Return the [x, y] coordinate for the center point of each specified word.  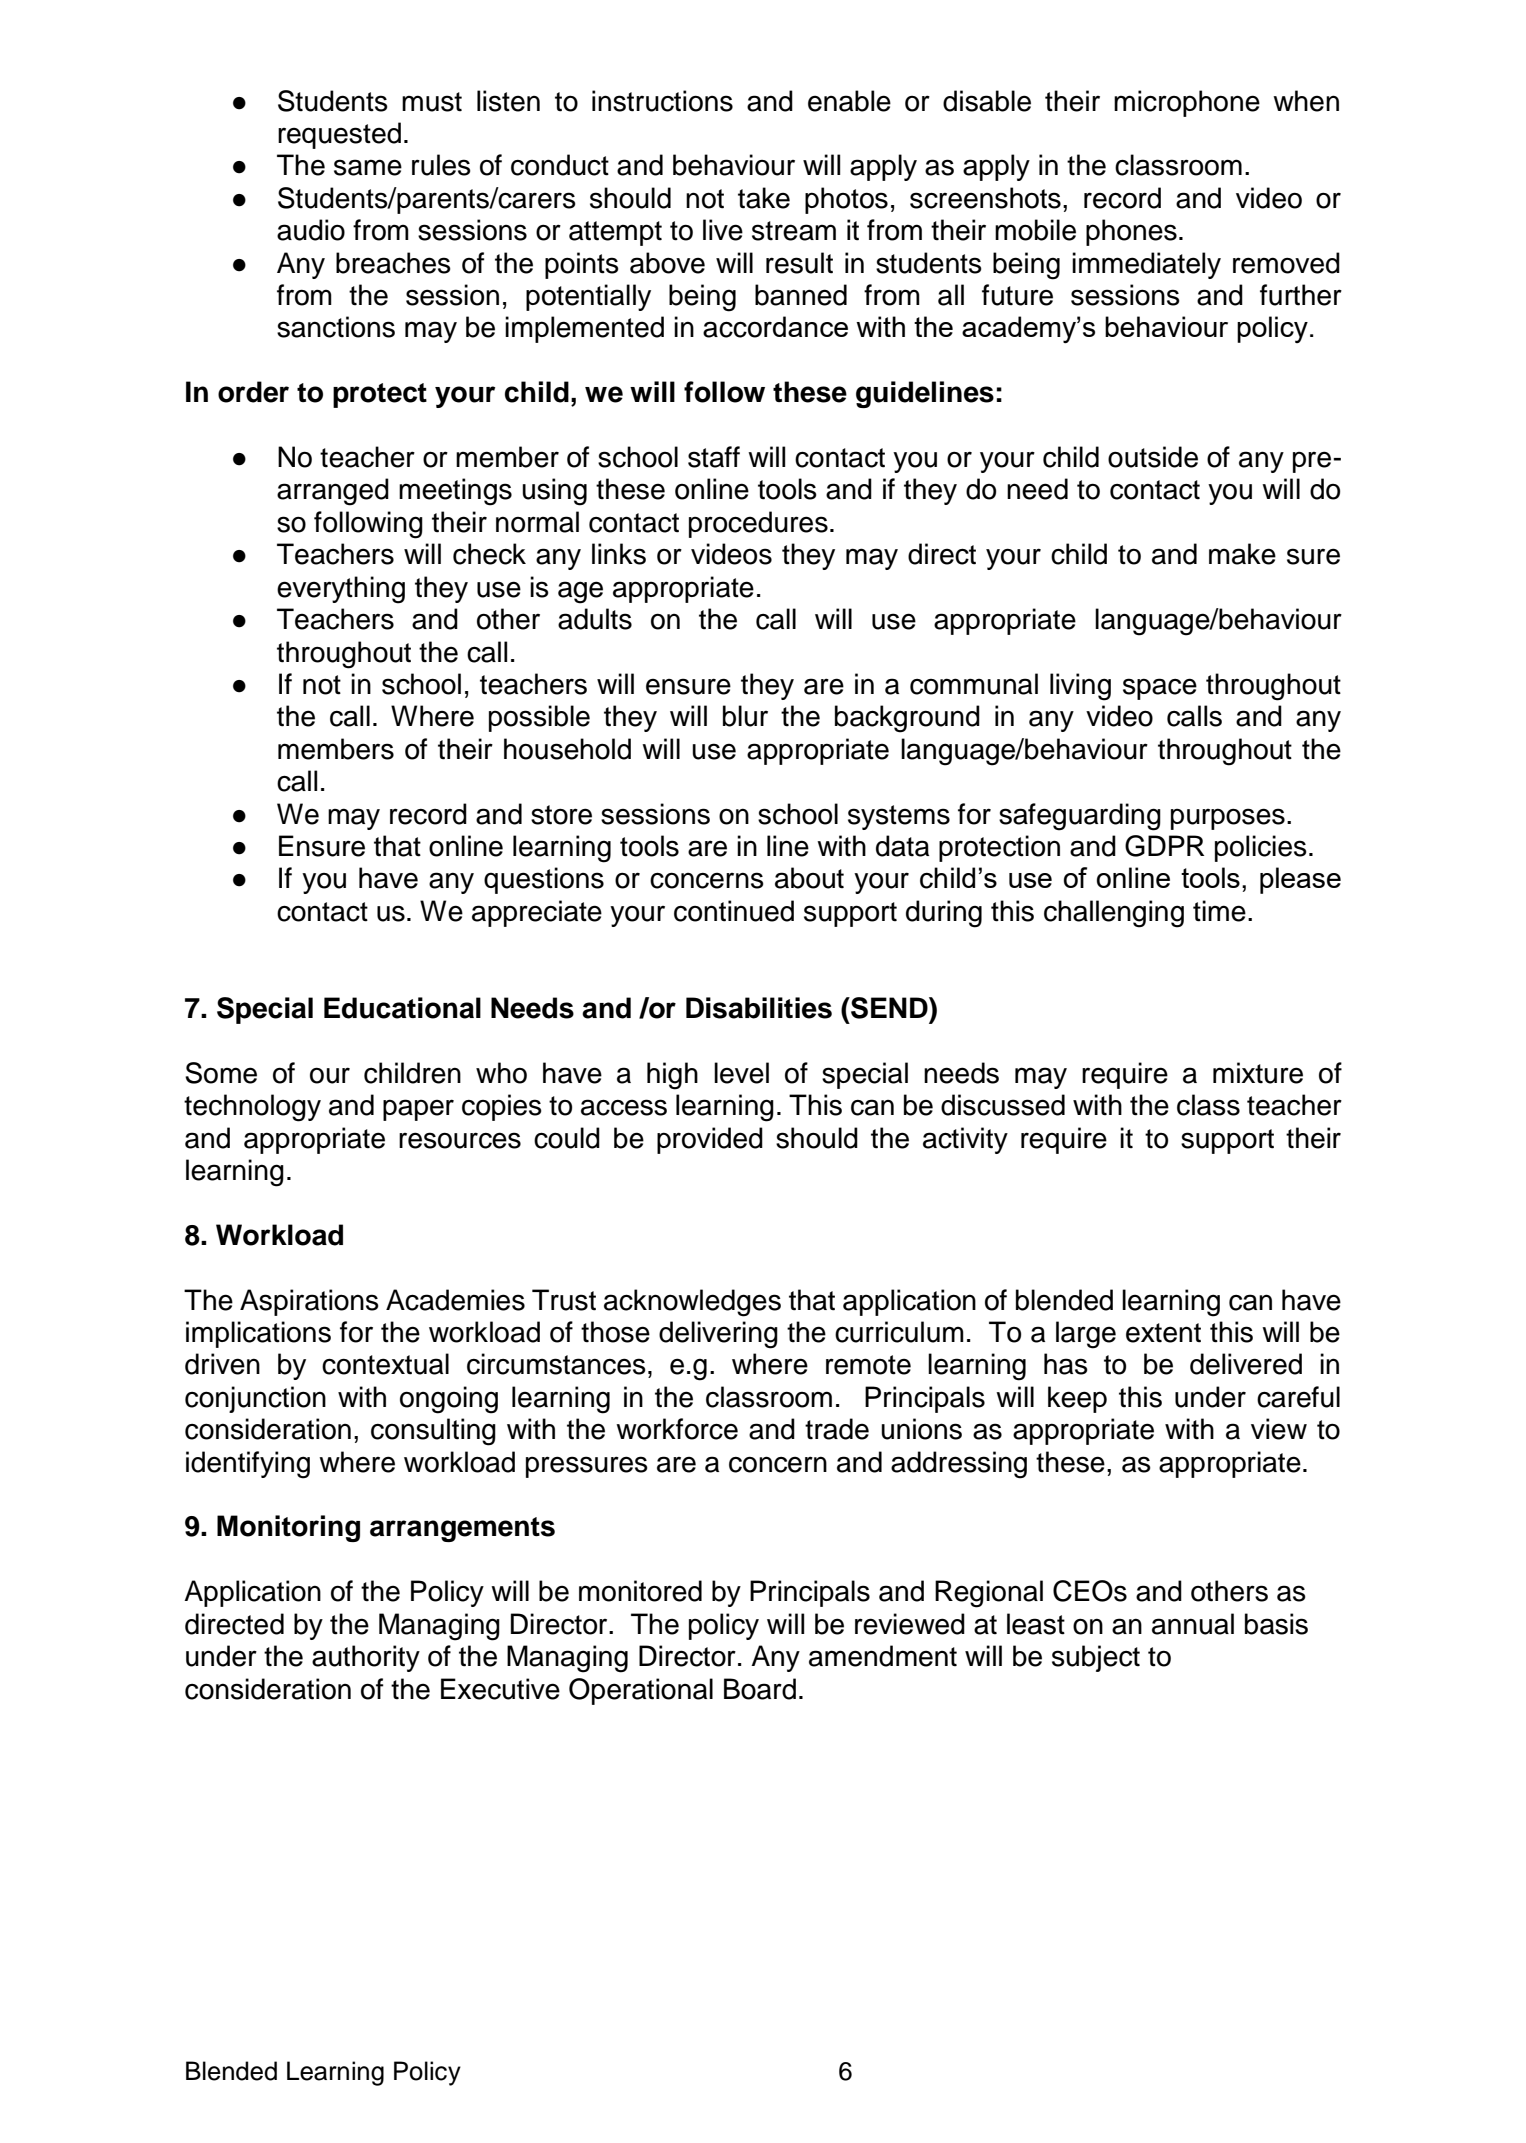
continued [734, 911]
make [1242, 554]
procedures [758, 524]
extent [1163, 1333]
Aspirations [309, 1302]
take [764, 198]
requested [339, 135]
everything [341, 590]
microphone [1187, 103]
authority [366, 1658]
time [1219, 911]
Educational [402, 1008]
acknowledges [692, 1303]
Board [760, 1689]
